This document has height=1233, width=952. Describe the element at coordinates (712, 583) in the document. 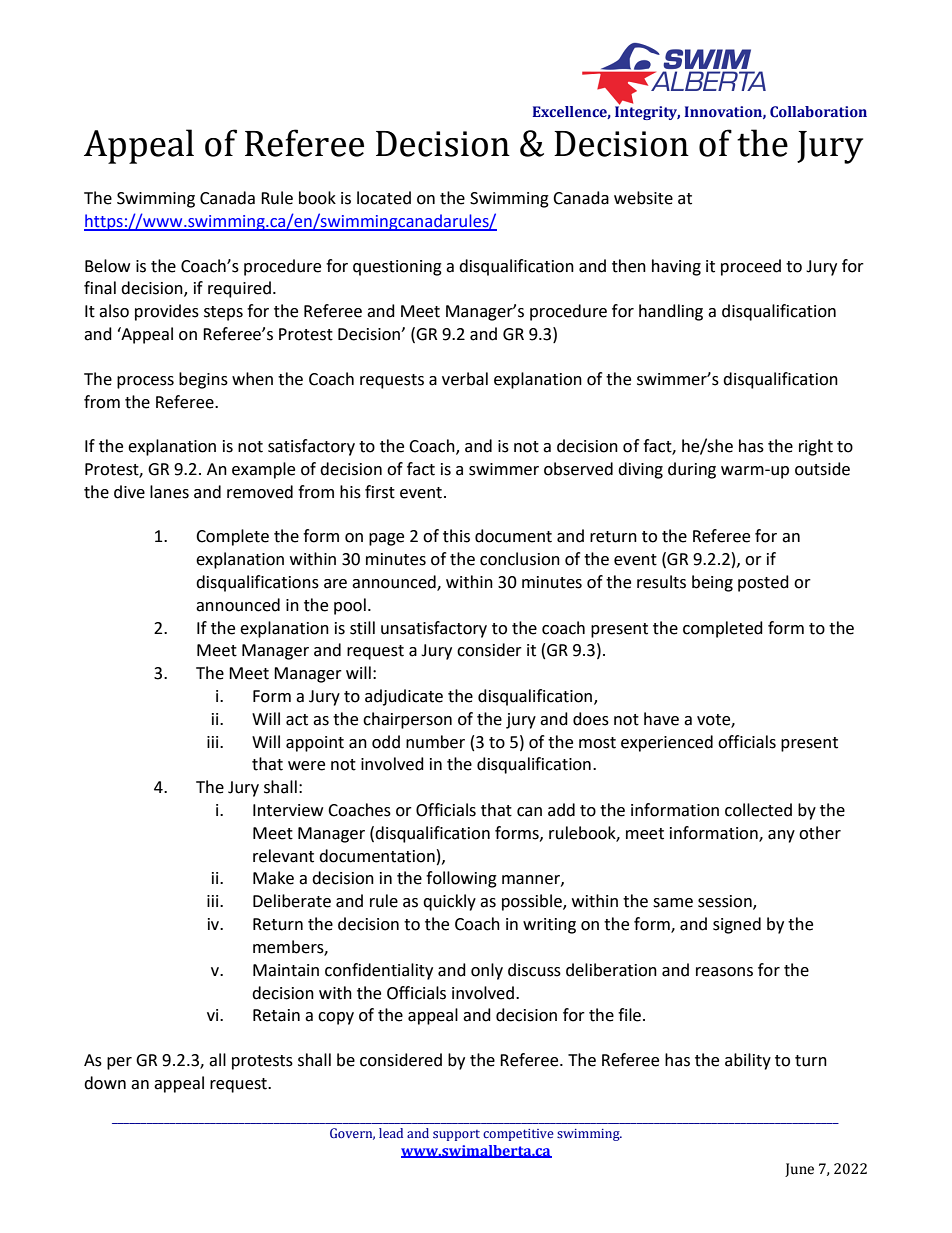

I see `being` at that location.
